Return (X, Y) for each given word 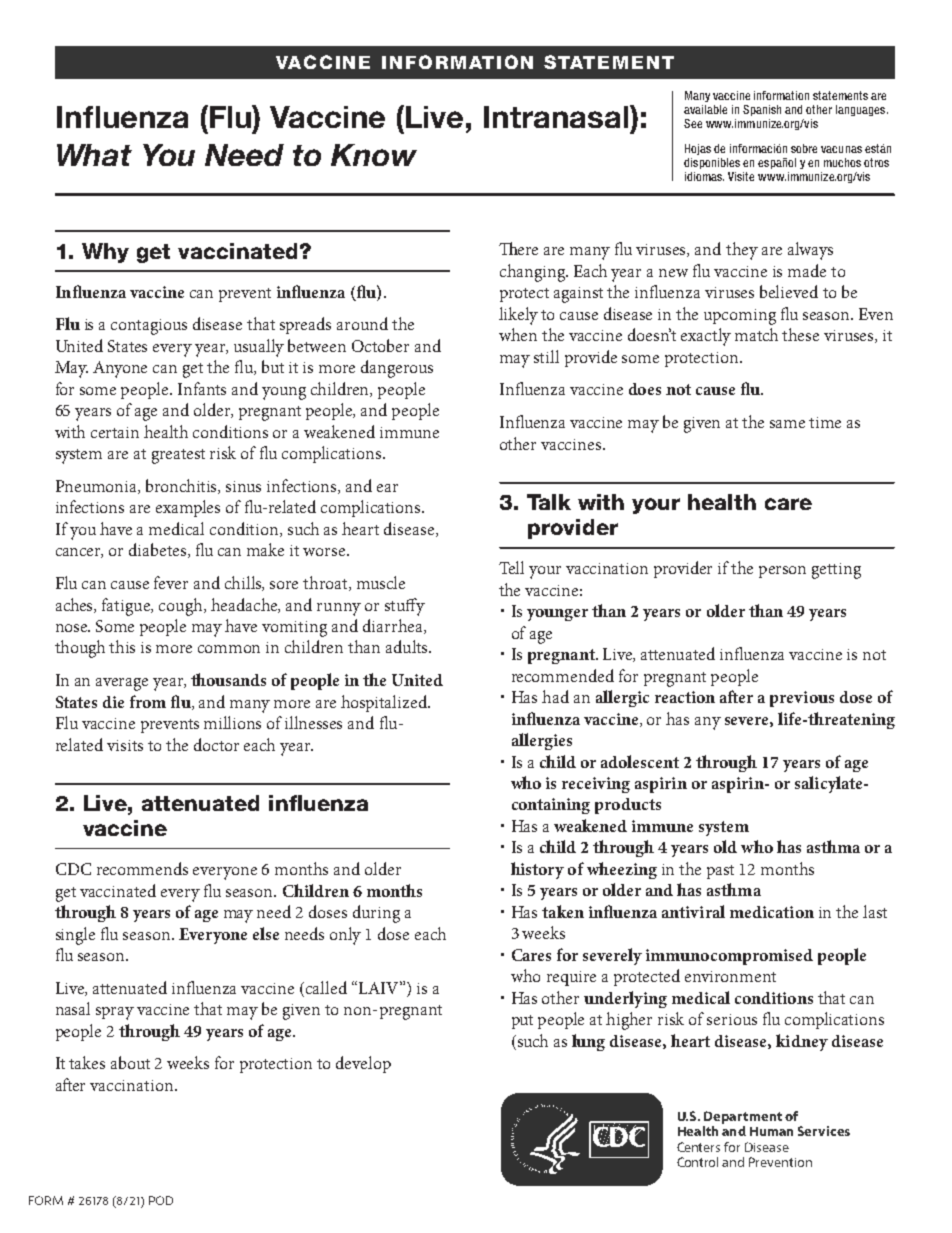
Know (374, 155)
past (720, 872)
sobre (804, 148)
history (537, 870)
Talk (549, 502)
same (787, 424)
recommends (142, 868)
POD (161, 1200)
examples (188, 508)
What (94, 155)
